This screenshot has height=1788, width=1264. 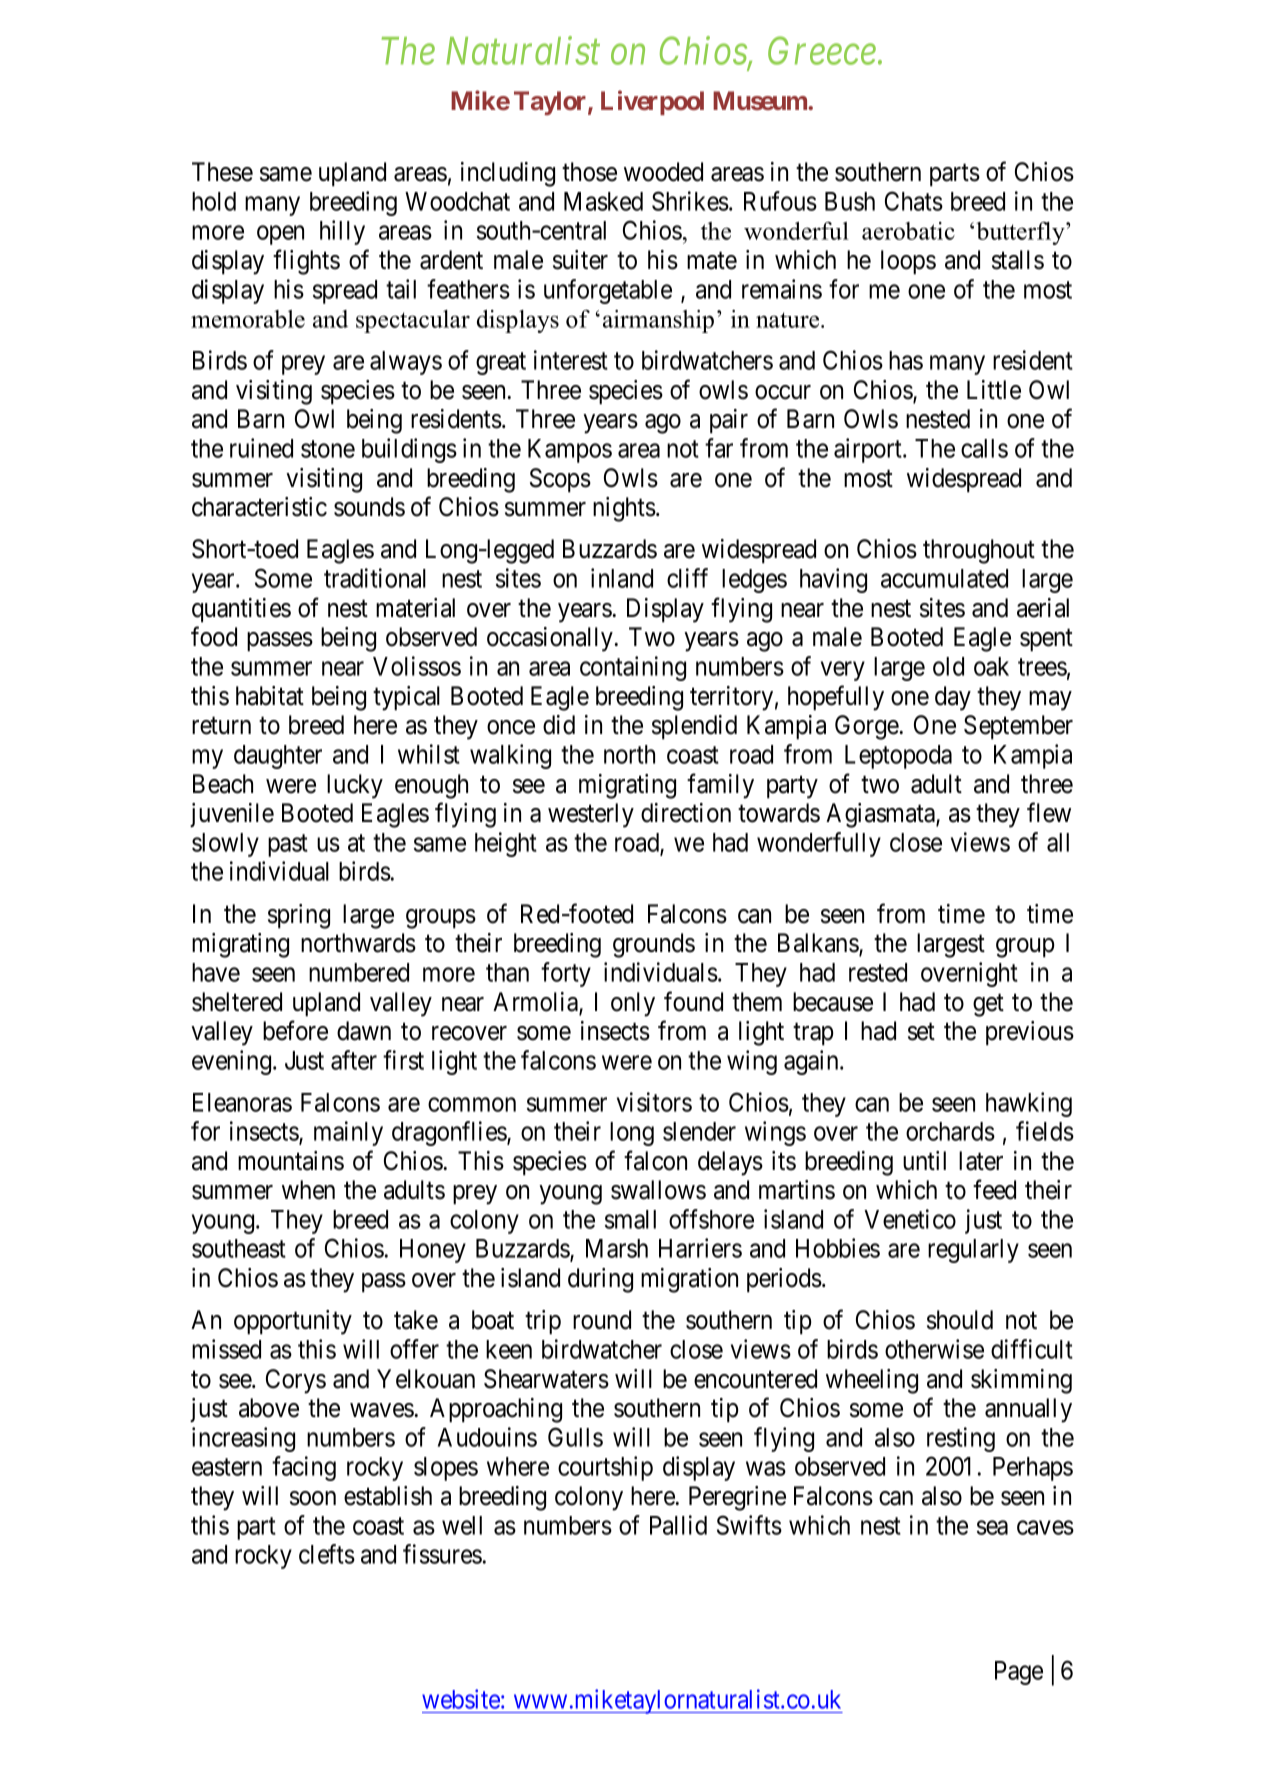 What do you see at coordinates (308, 1190) in the screenshot?
I see `when` at bounding box center [308, 1190].
